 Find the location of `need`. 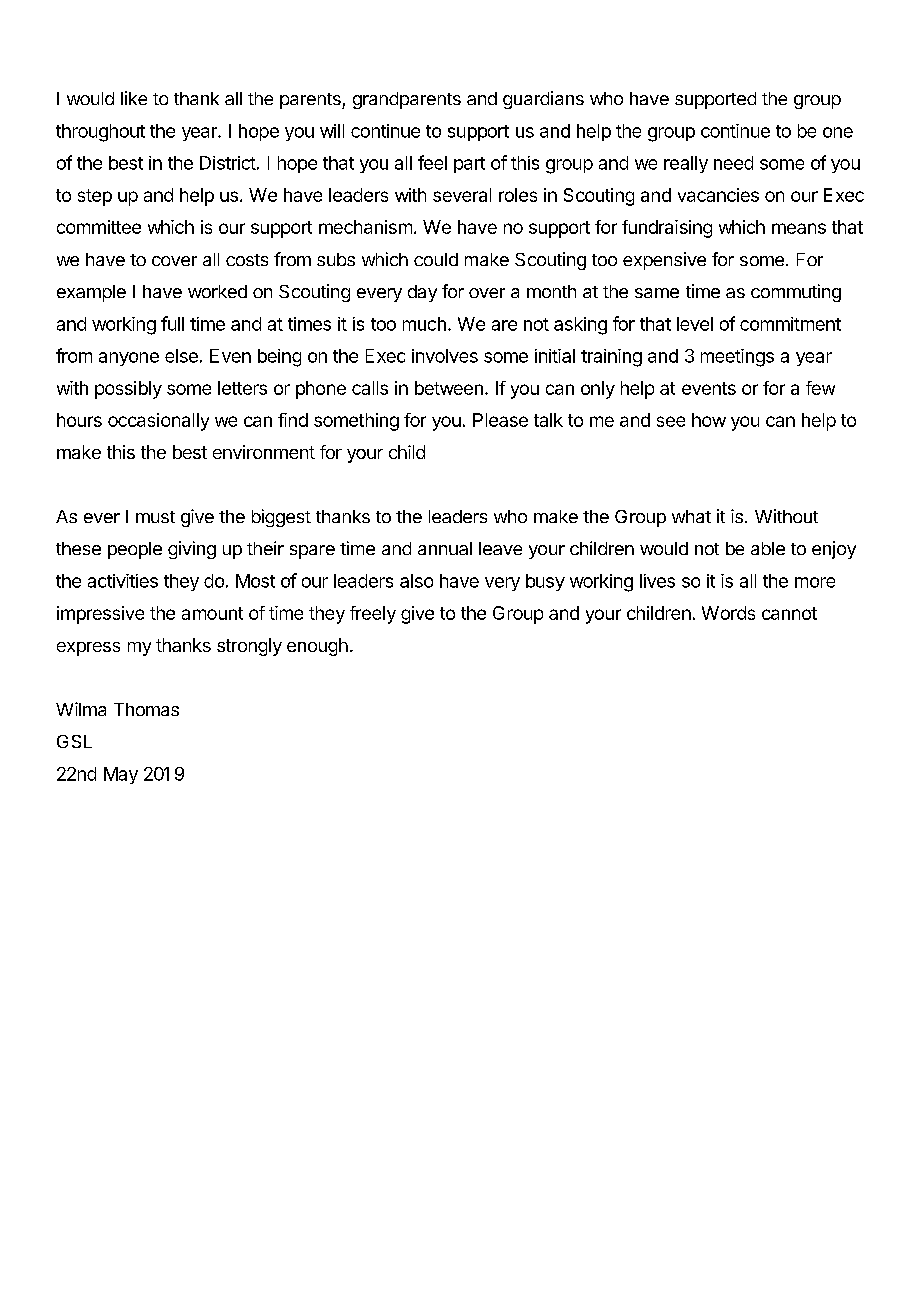

need is located at coordinates (733, 163).
